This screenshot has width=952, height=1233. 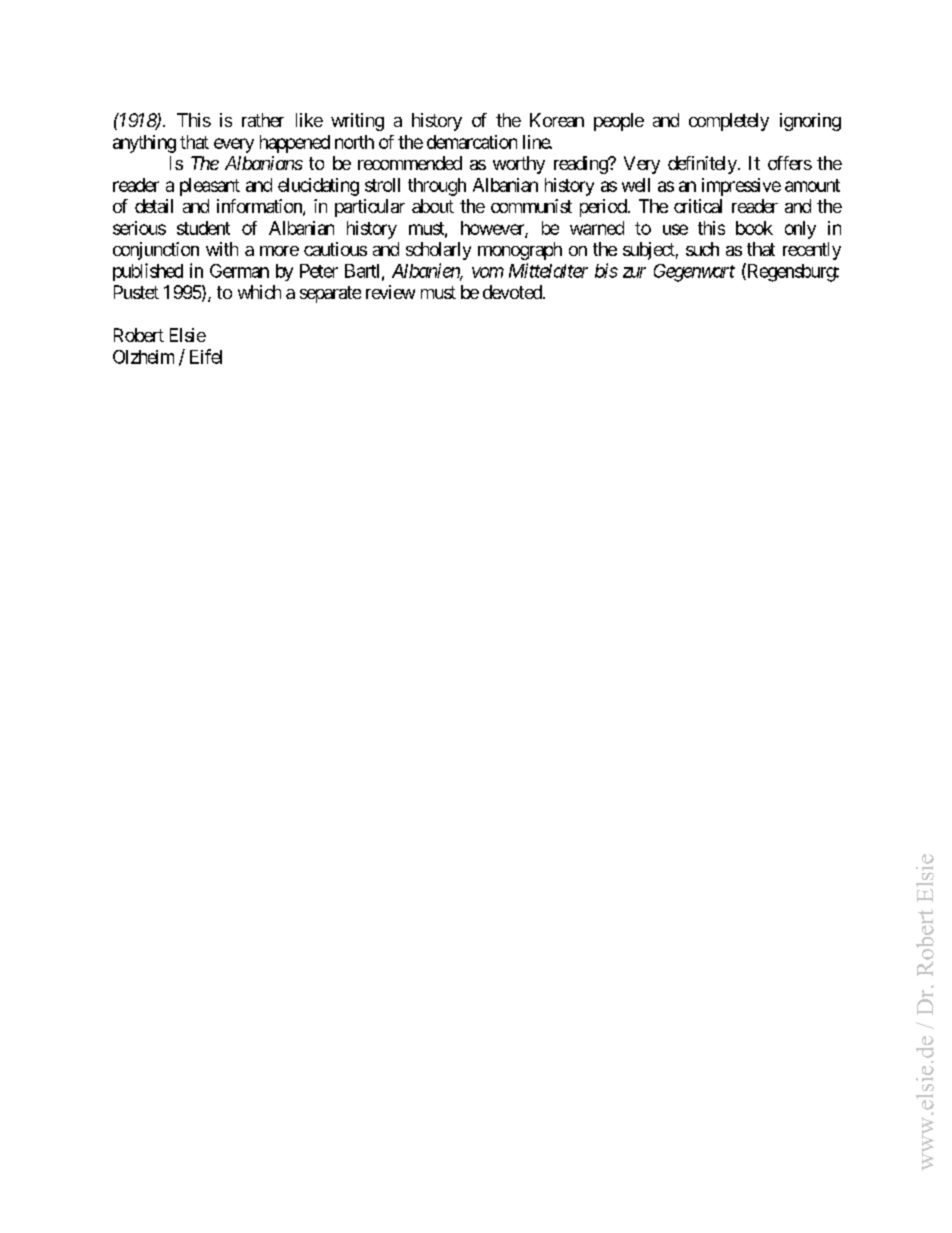 What do you see at coordinates (597, 228) in the screenshot?
I see `warned` at bounding box center [597, 228].
